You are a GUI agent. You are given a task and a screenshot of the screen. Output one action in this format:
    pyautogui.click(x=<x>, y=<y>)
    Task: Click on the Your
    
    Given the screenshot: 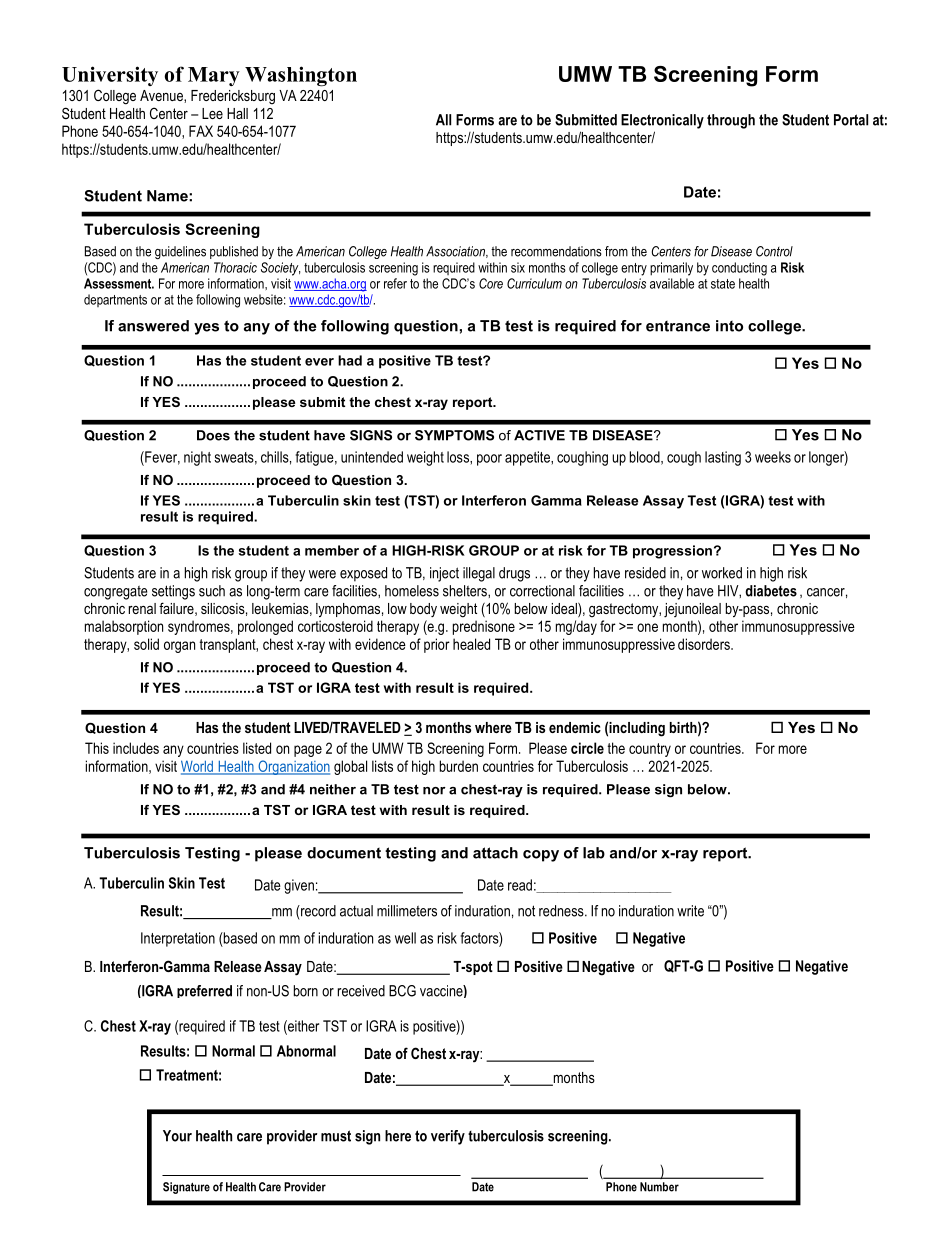 What is the action you would take?
    pyautogui.click(x=177, y=1136)
